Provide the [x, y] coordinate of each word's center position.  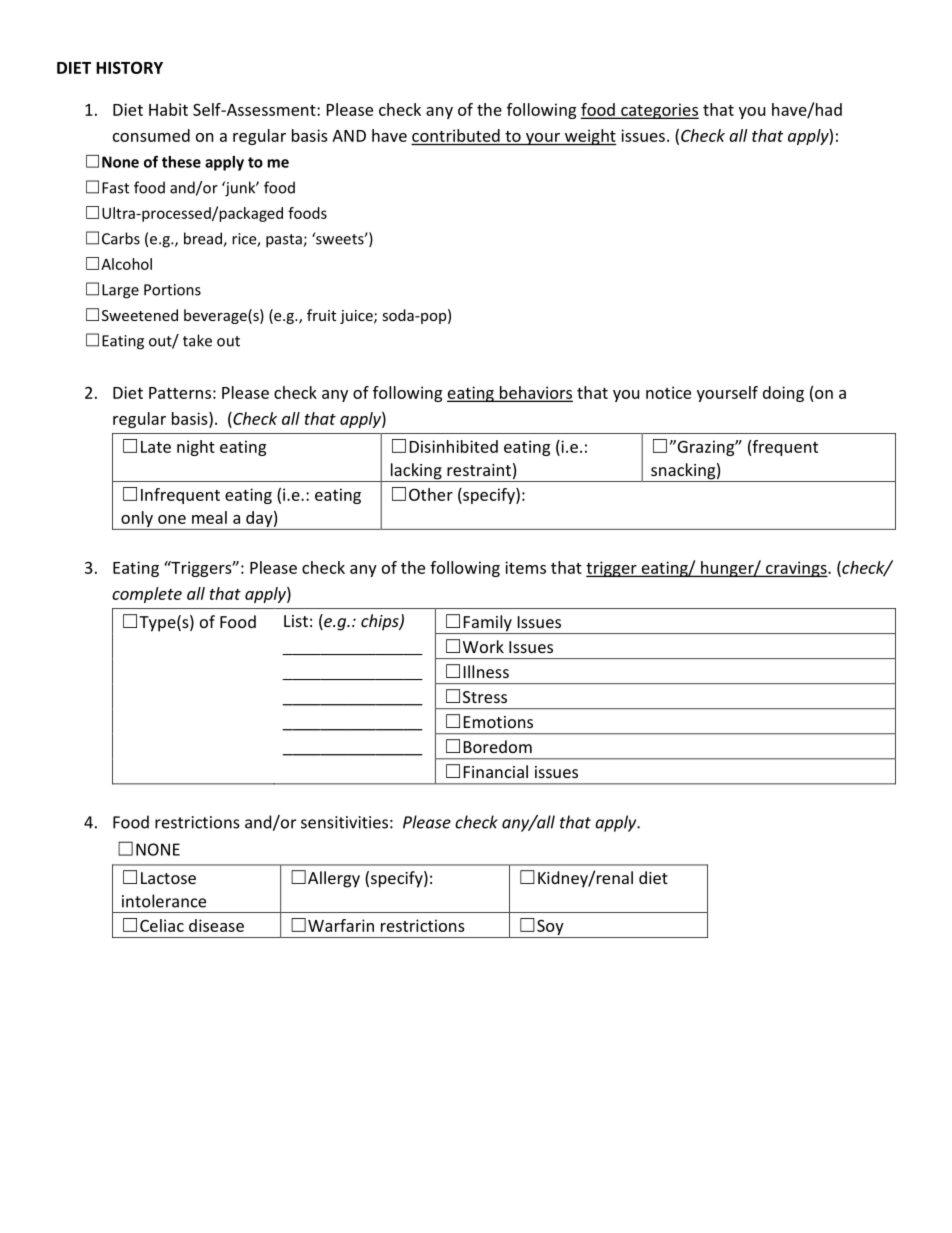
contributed [456, 135]
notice [668, 392]
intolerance [164, 901]
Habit [168, 109]
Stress [485, 697]
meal [209, 517]
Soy [550, 928]
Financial [496, 771]
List [296, 621]
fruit [321, 315]
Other [431, 494]
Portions [172, 290]
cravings [796, 569]
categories [659, 111]
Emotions [498, 722]
